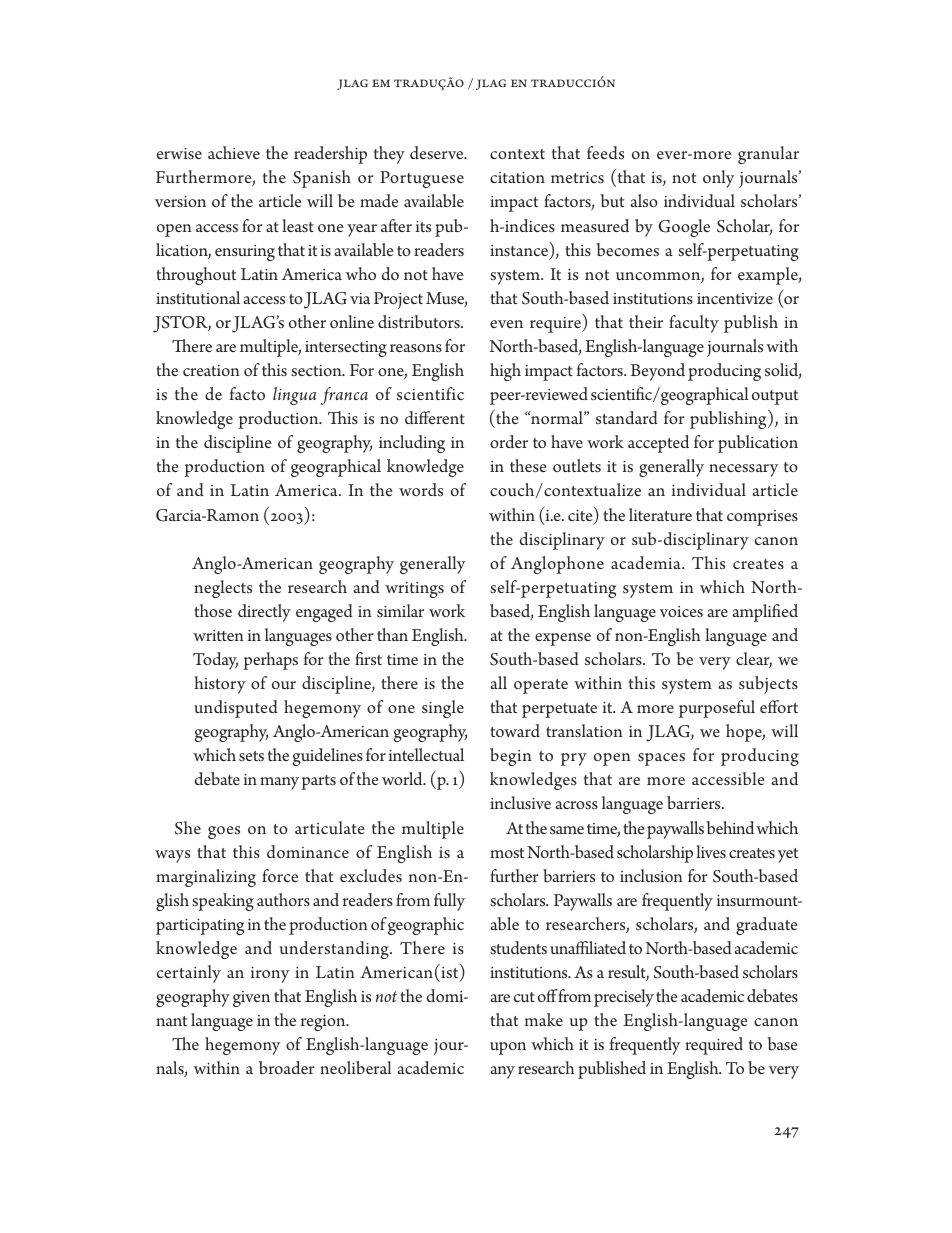  Describe the element at coordinates (718, 179) in the screenshot. I see `only` at that location.
